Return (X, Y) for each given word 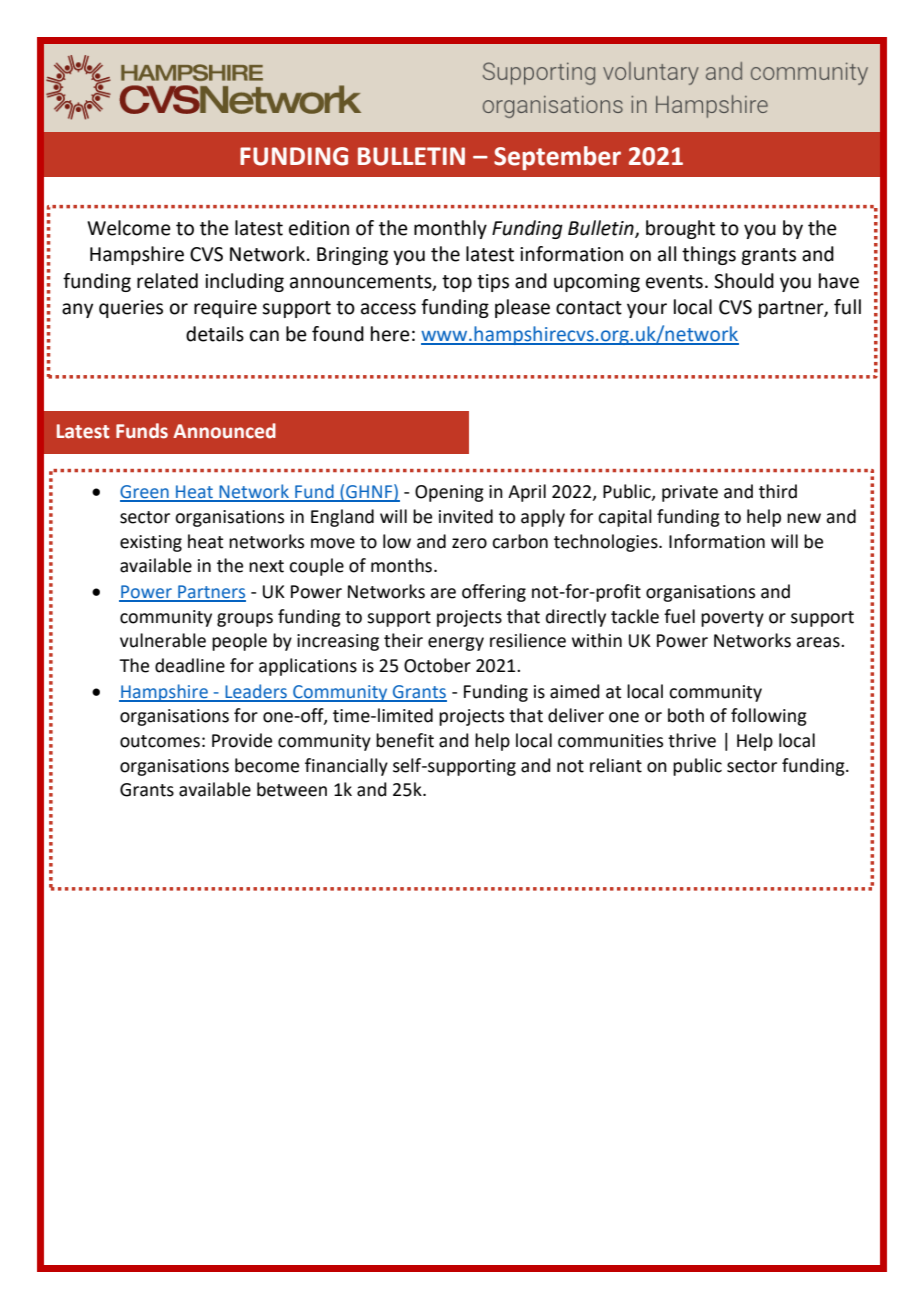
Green (145, 493)
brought (680, 229)
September (557, 158)
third (778, 491)
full (847, 307)
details (215, 334)
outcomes (160, 741)
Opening (449, 493)
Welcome (129, 228)
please (522, 308)
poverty (732, 619)
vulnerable (163, 640)
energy (456, 644)
